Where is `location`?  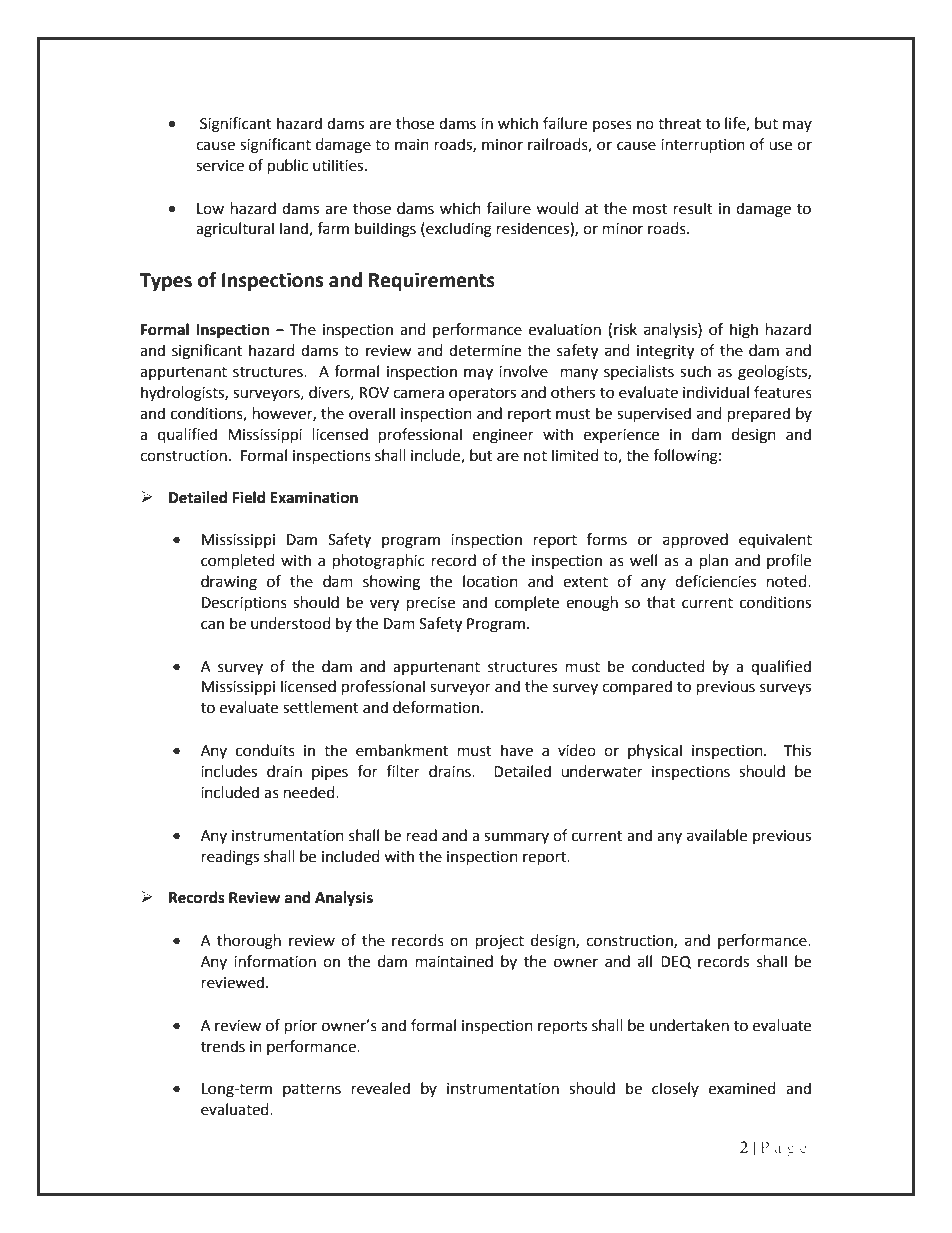 location is located at coordinates (490, 581).
